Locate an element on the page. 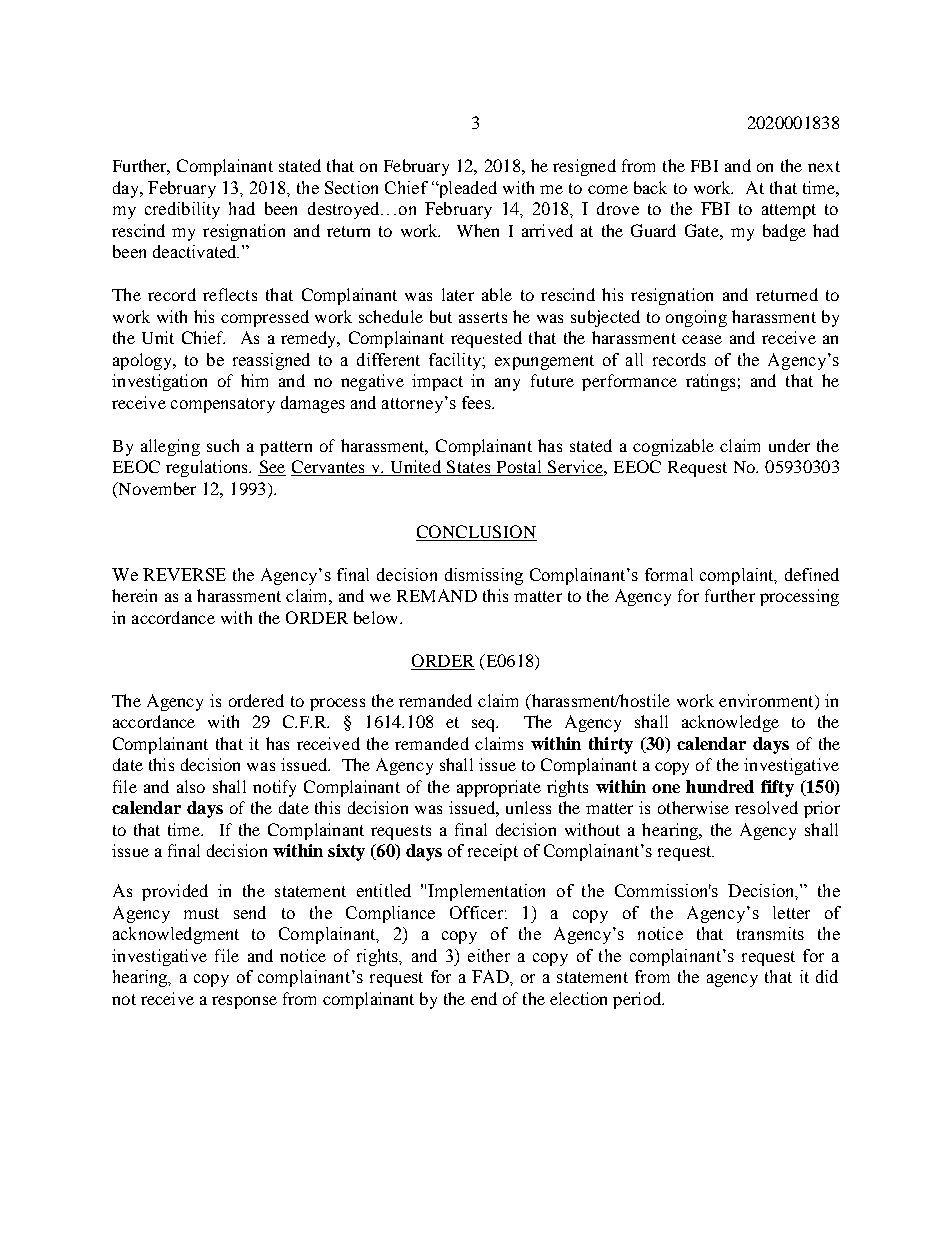 This image has height=1233, width=952. complaint is located at coordinates (738, 576).
